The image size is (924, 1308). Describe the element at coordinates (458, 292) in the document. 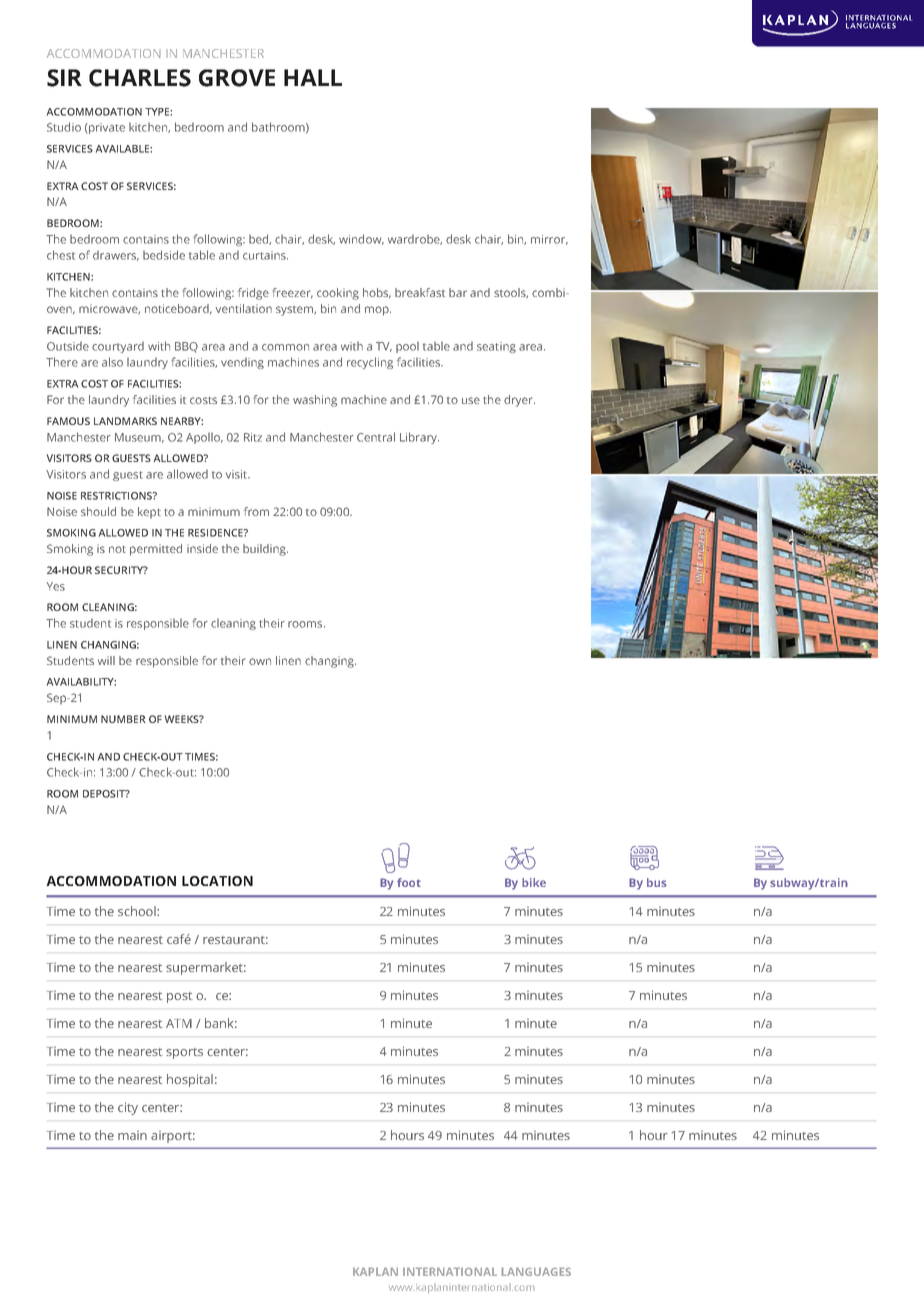

I see `bar` at that location.
